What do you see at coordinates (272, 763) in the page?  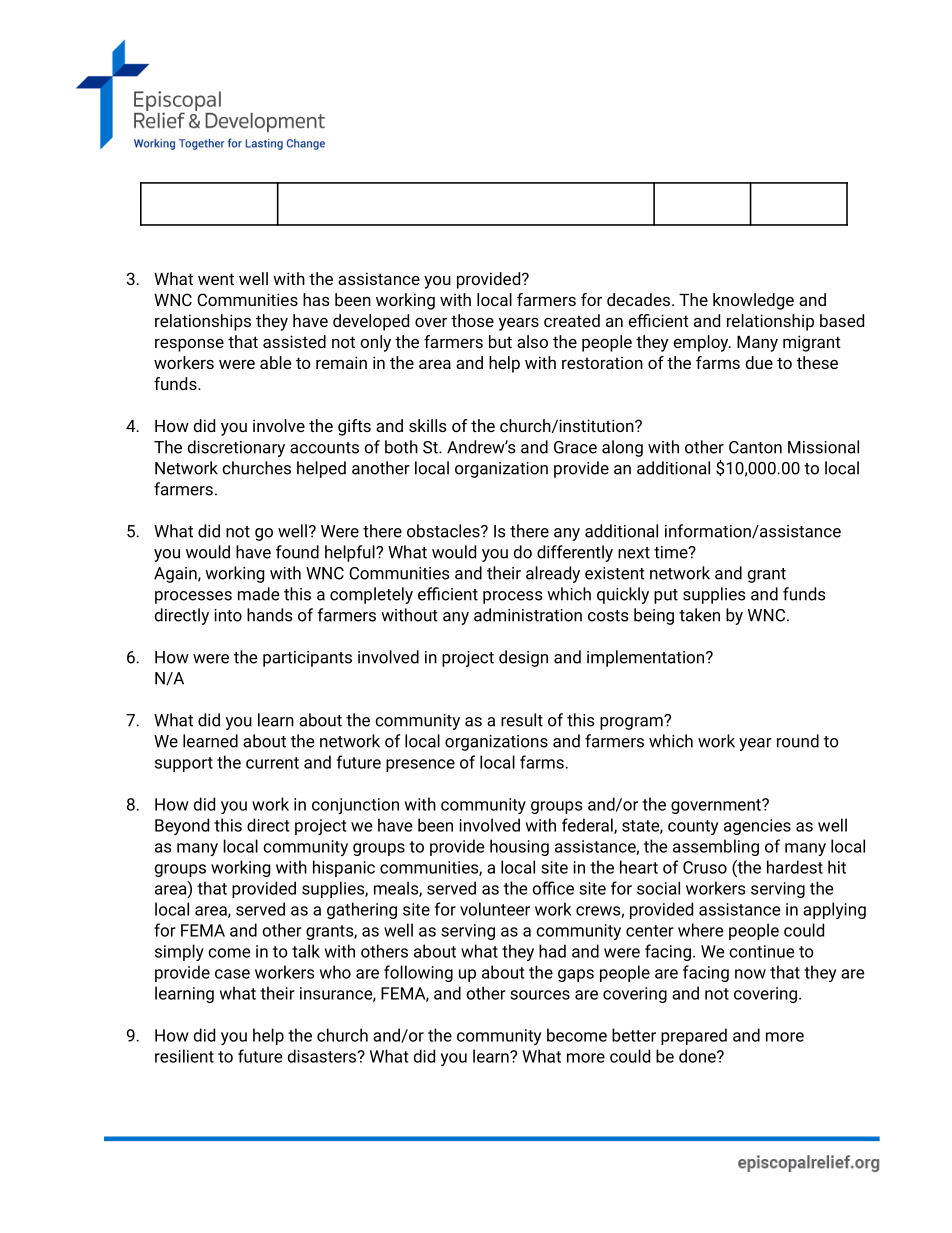 I see `current` at bounding box center [272, 763].
